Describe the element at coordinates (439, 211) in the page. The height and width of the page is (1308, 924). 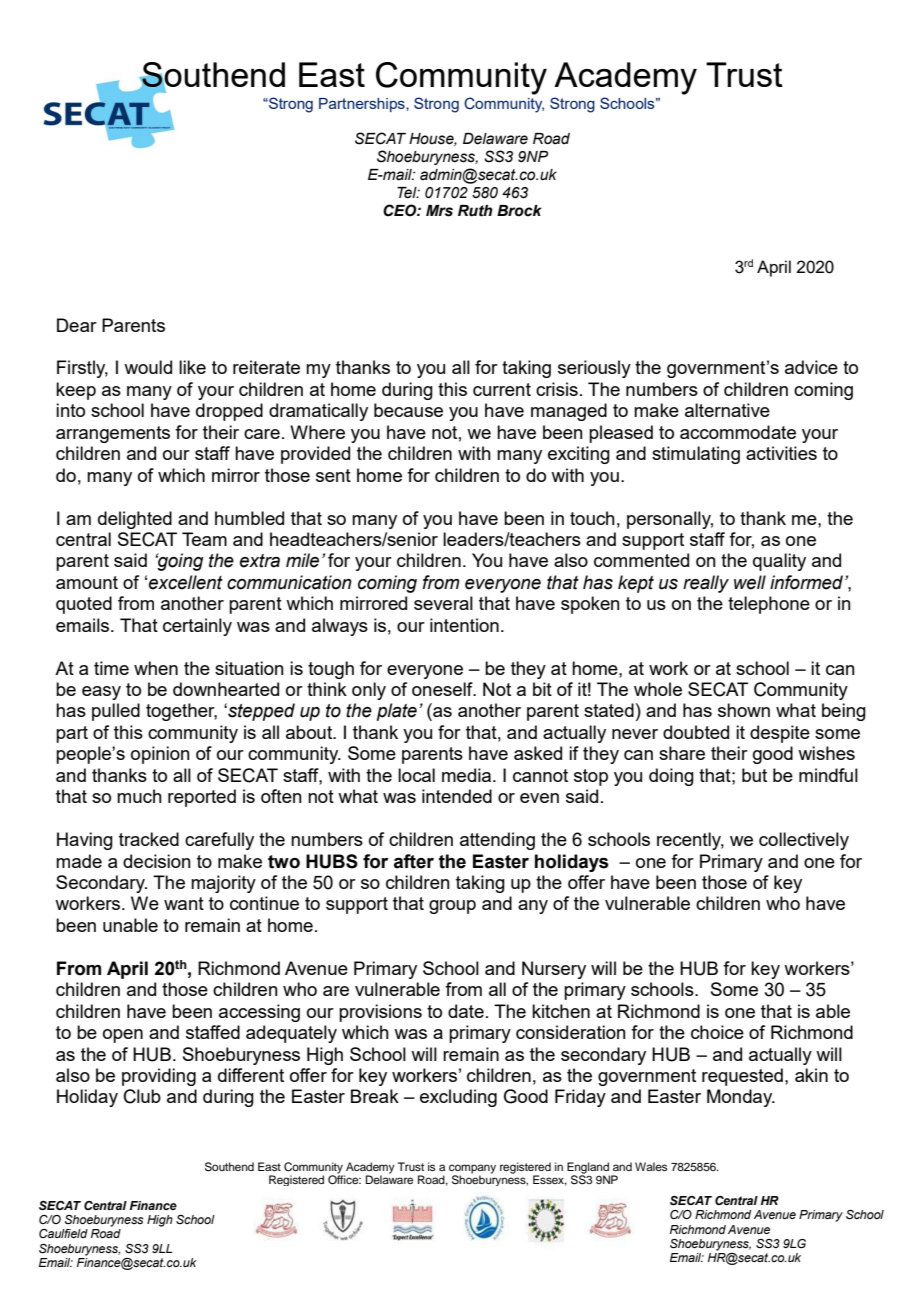
I see `Mrs` at that location.
